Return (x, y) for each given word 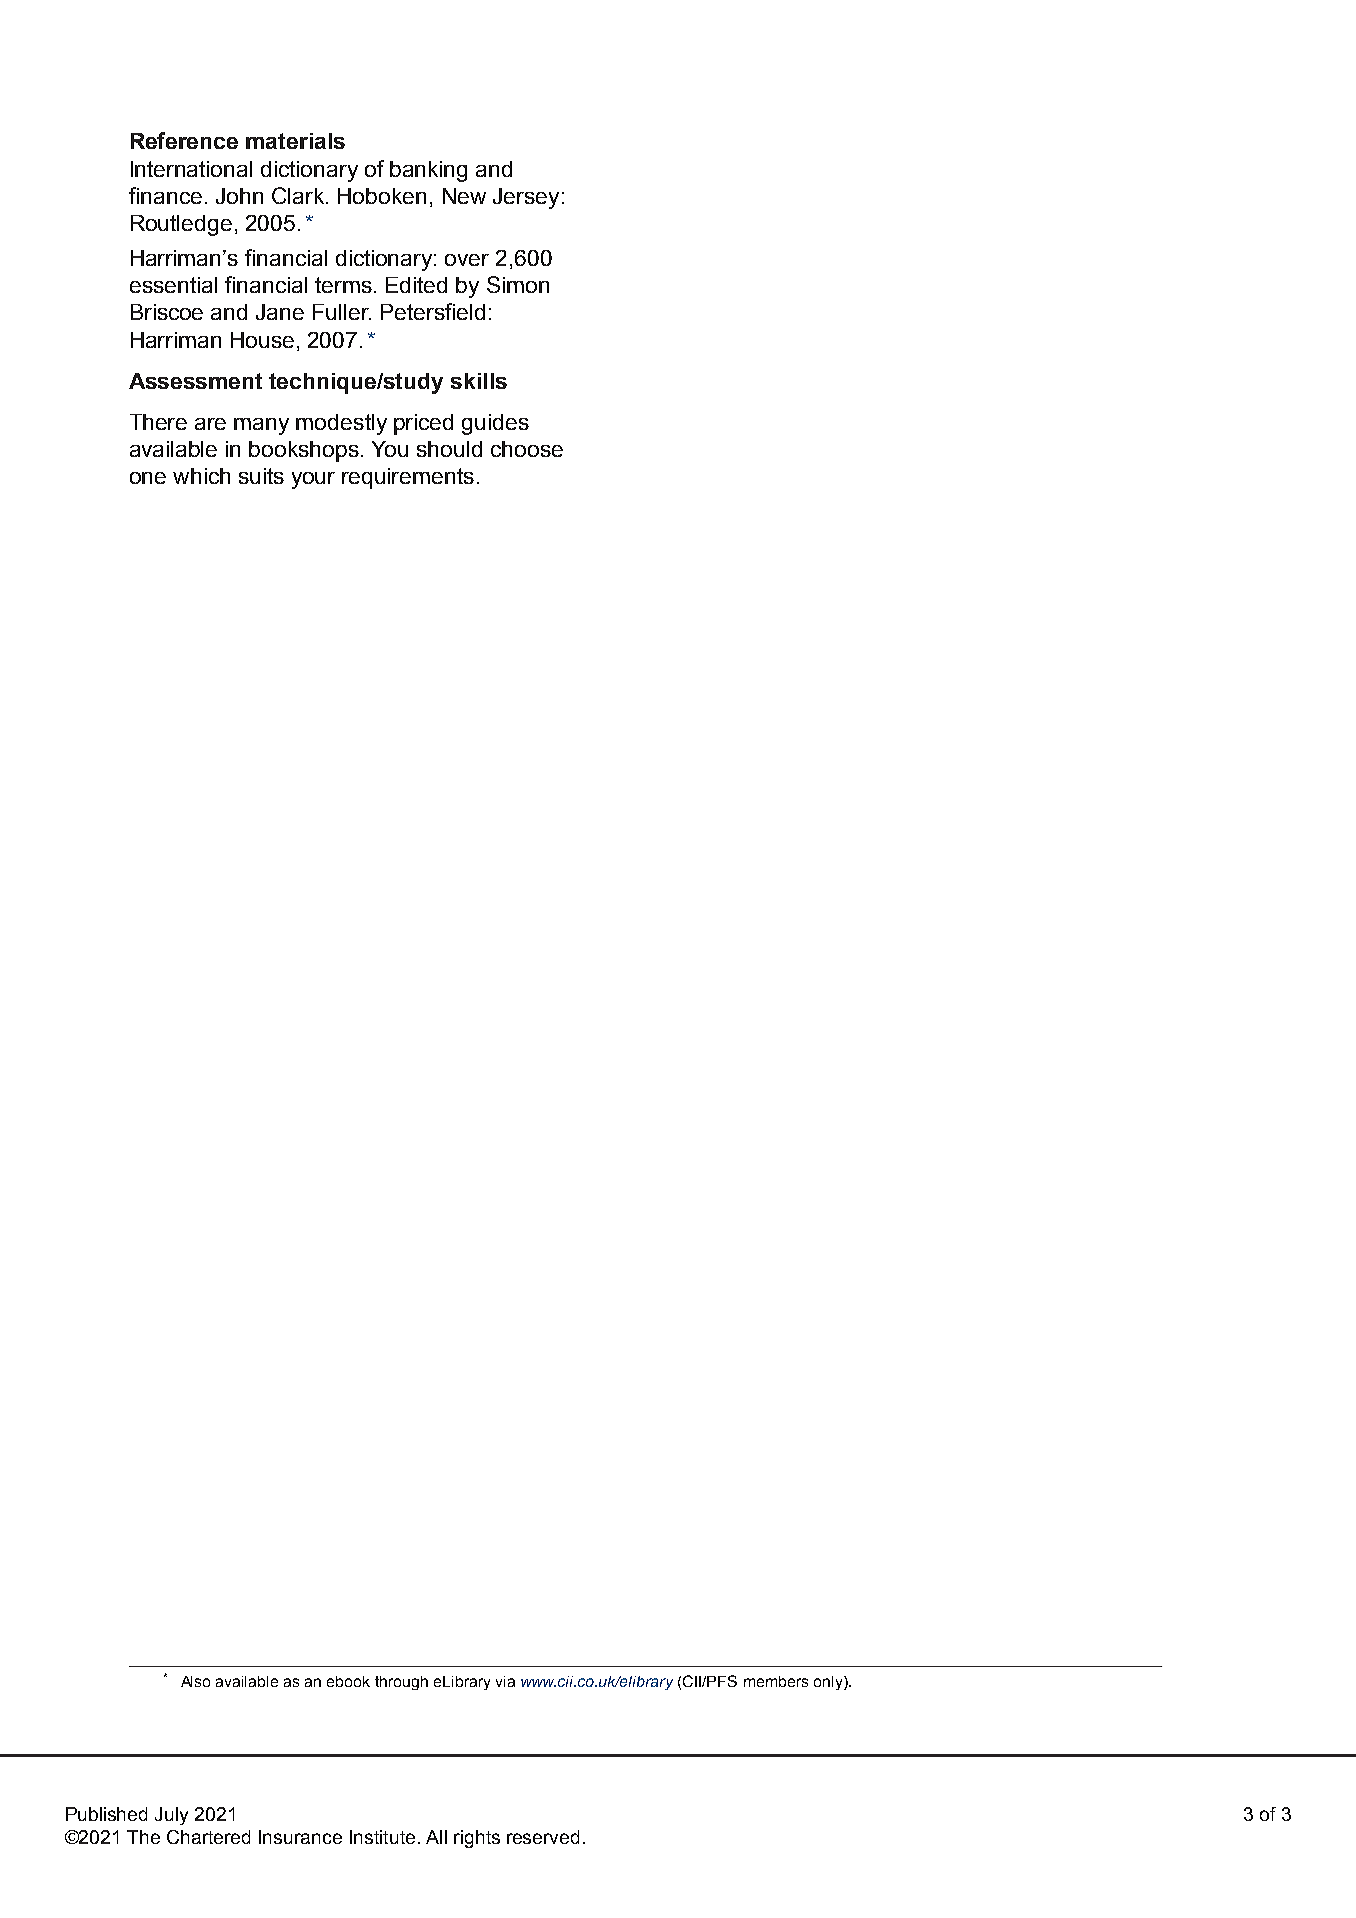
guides (495, 424)
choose (527, 449)
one (148, 478)
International (191, 169)
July (171, 1816)
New (464, 196)
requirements (408, 478)
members (776, 1681)
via (505, 1681)
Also (195, 1681)
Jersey (526, 198)
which (201, 476)
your (313, 480)
